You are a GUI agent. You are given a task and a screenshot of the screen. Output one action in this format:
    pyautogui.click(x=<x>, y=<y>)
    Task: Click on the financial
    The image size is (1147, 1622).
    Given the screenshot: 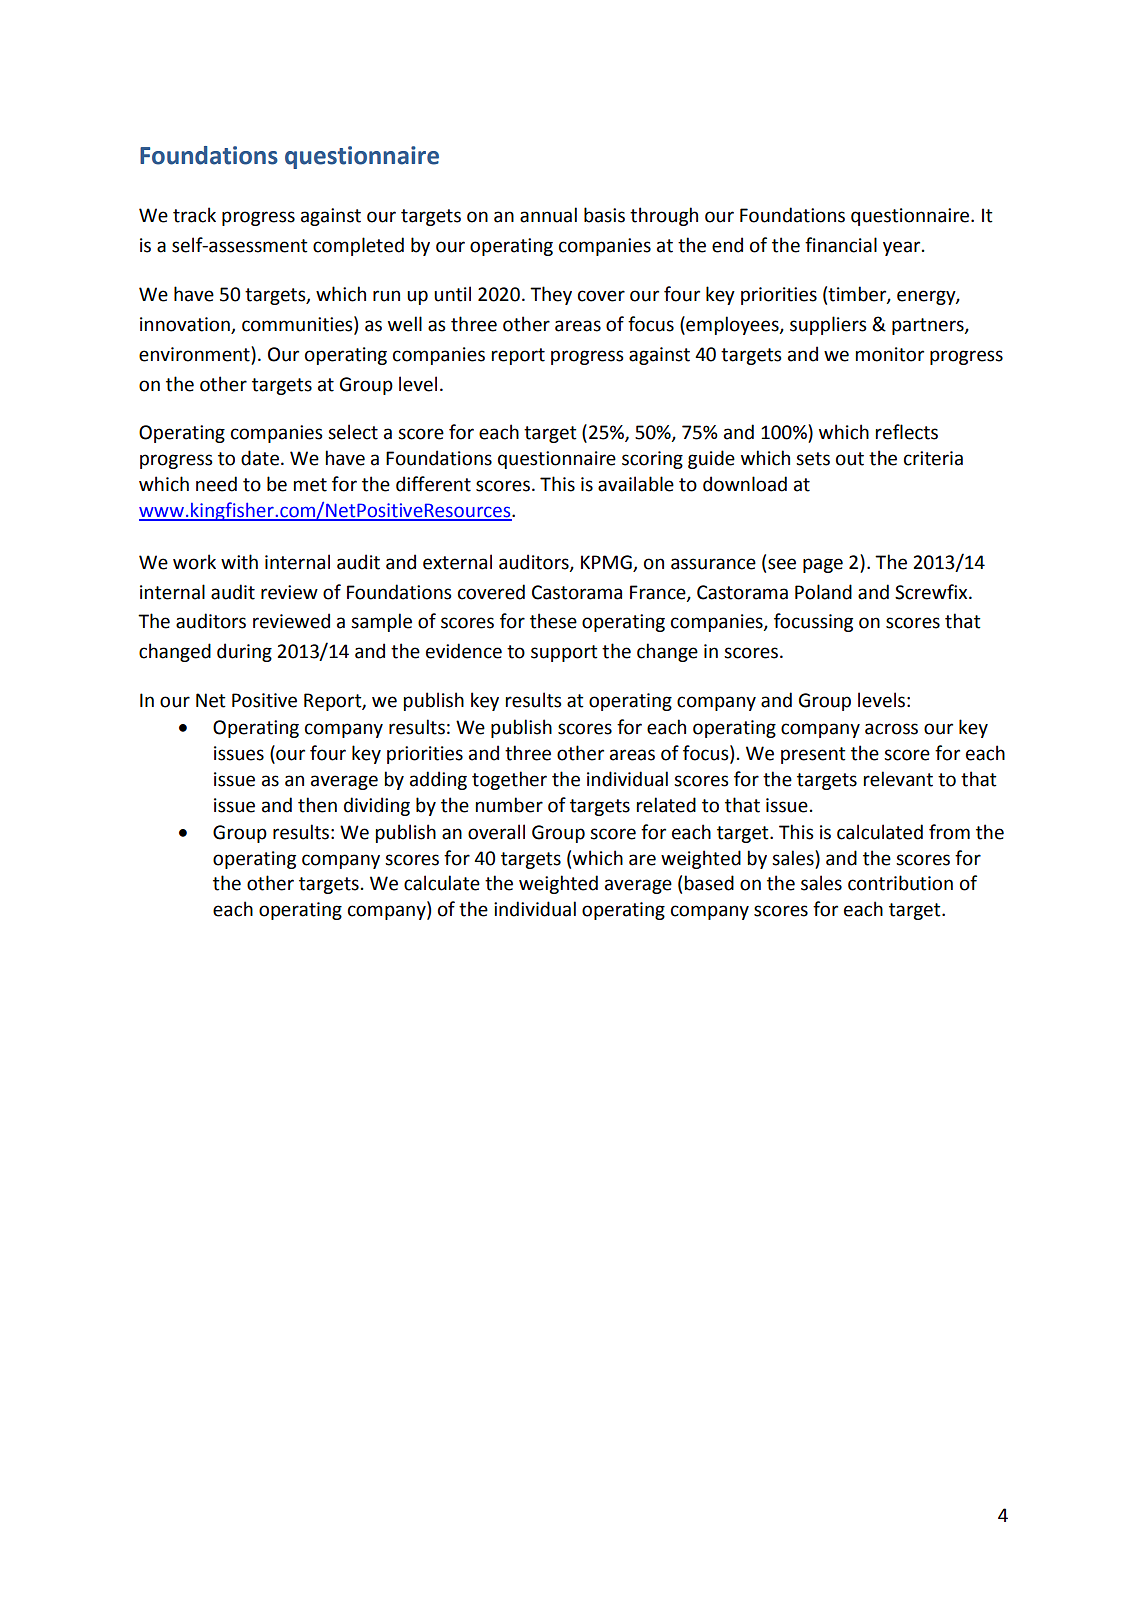 What is the action you would take?
    pyautogui.click(x=841, y=245)
